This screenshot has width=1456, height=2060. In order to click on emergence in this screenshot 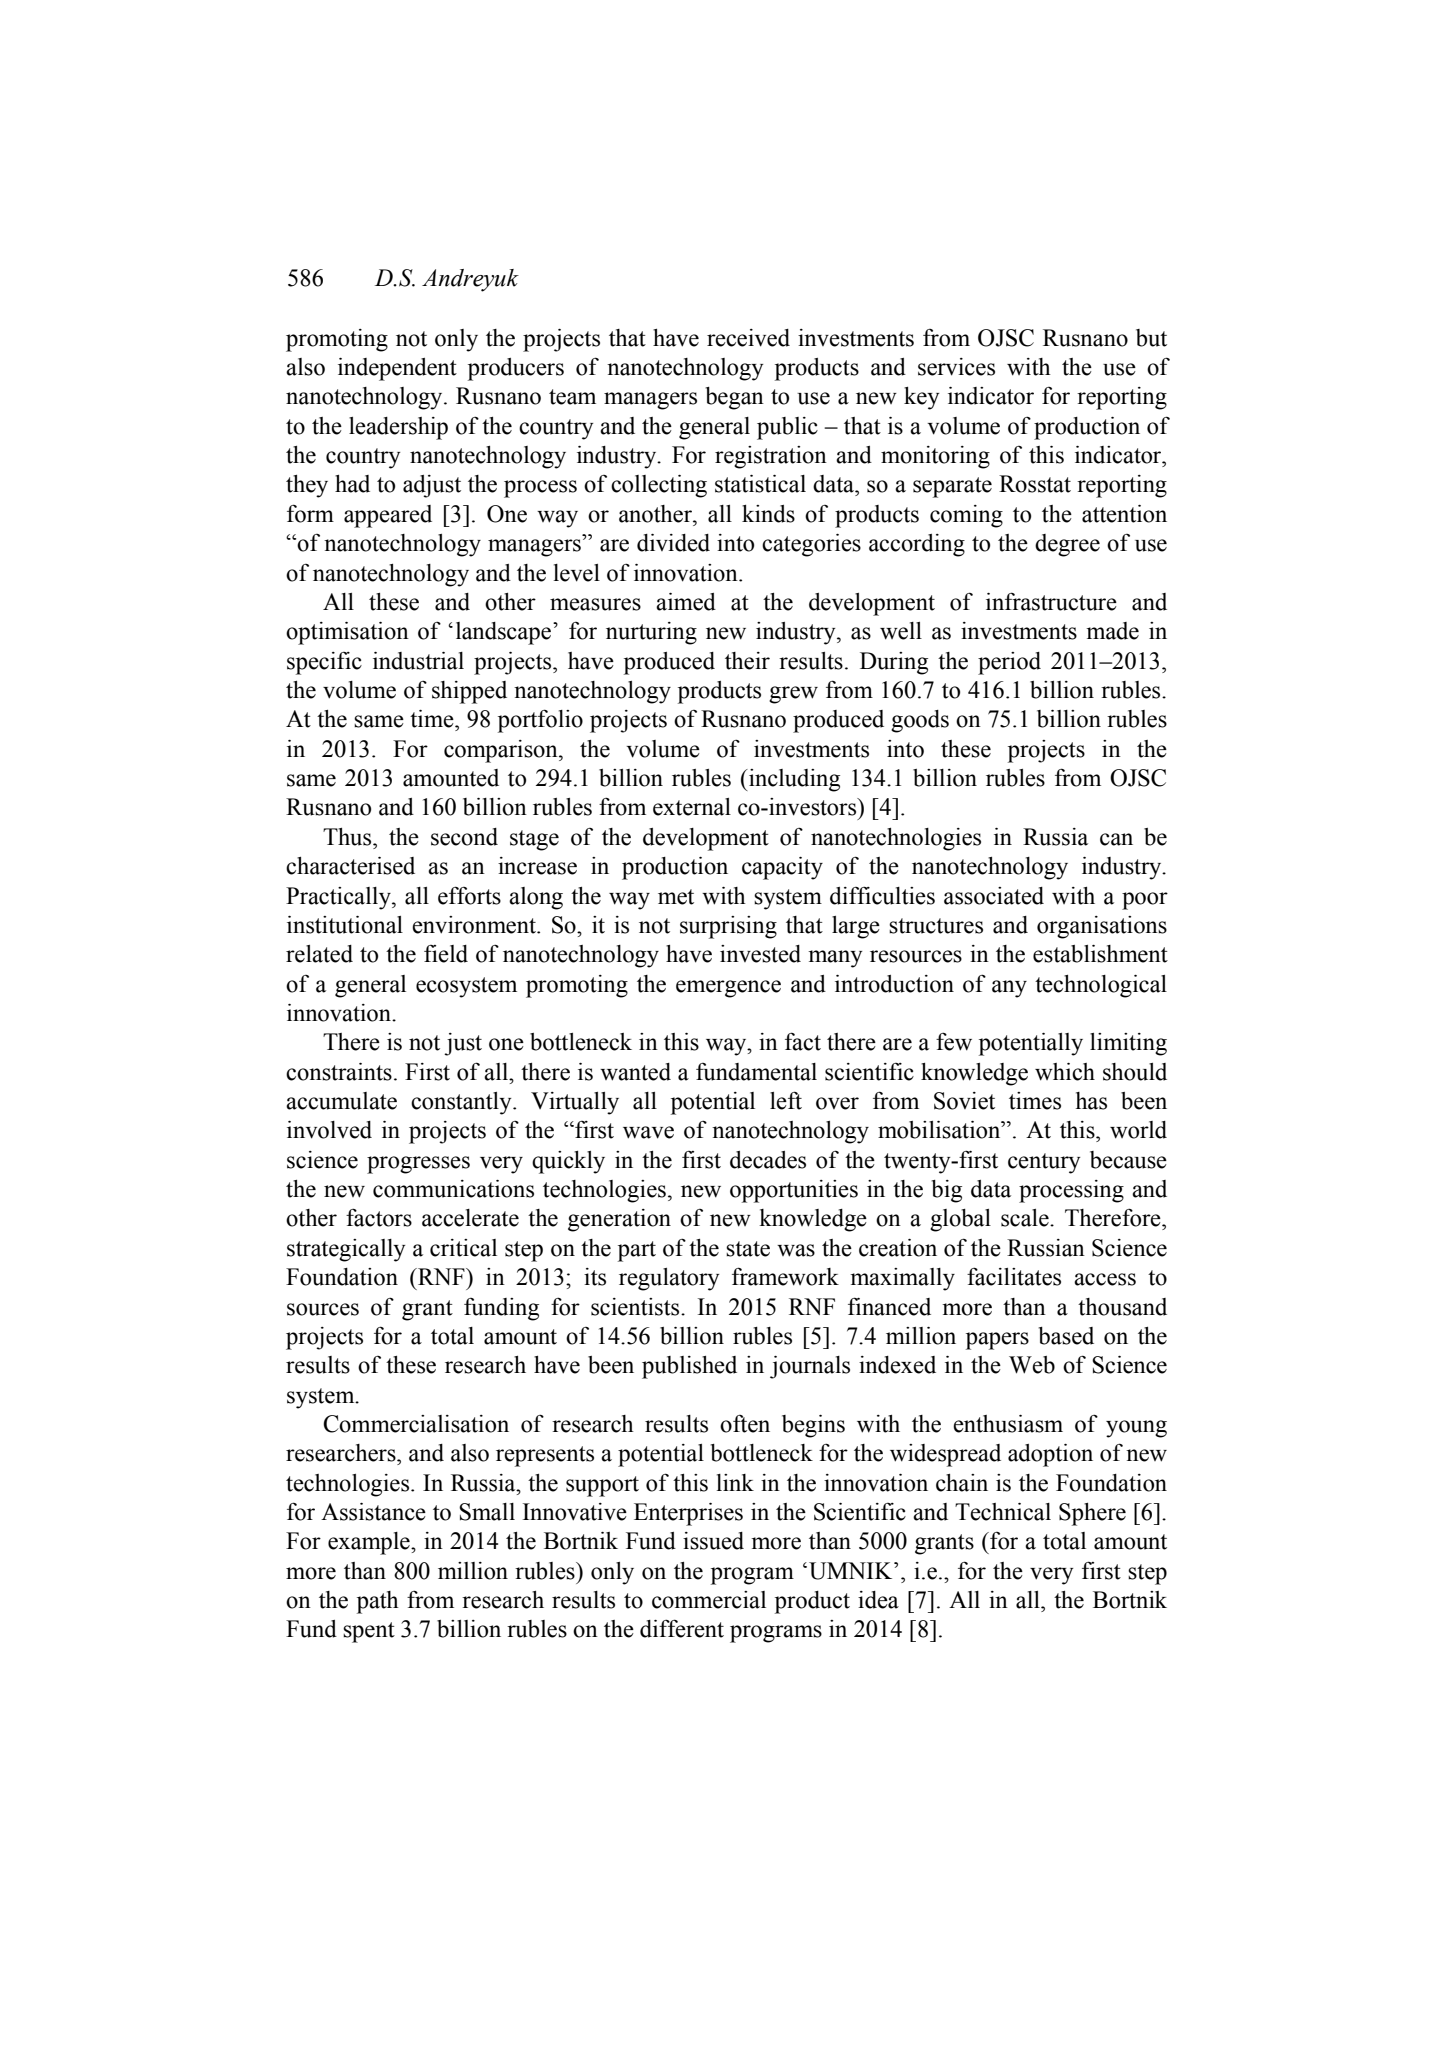, I will do `click(728, 989)`.
